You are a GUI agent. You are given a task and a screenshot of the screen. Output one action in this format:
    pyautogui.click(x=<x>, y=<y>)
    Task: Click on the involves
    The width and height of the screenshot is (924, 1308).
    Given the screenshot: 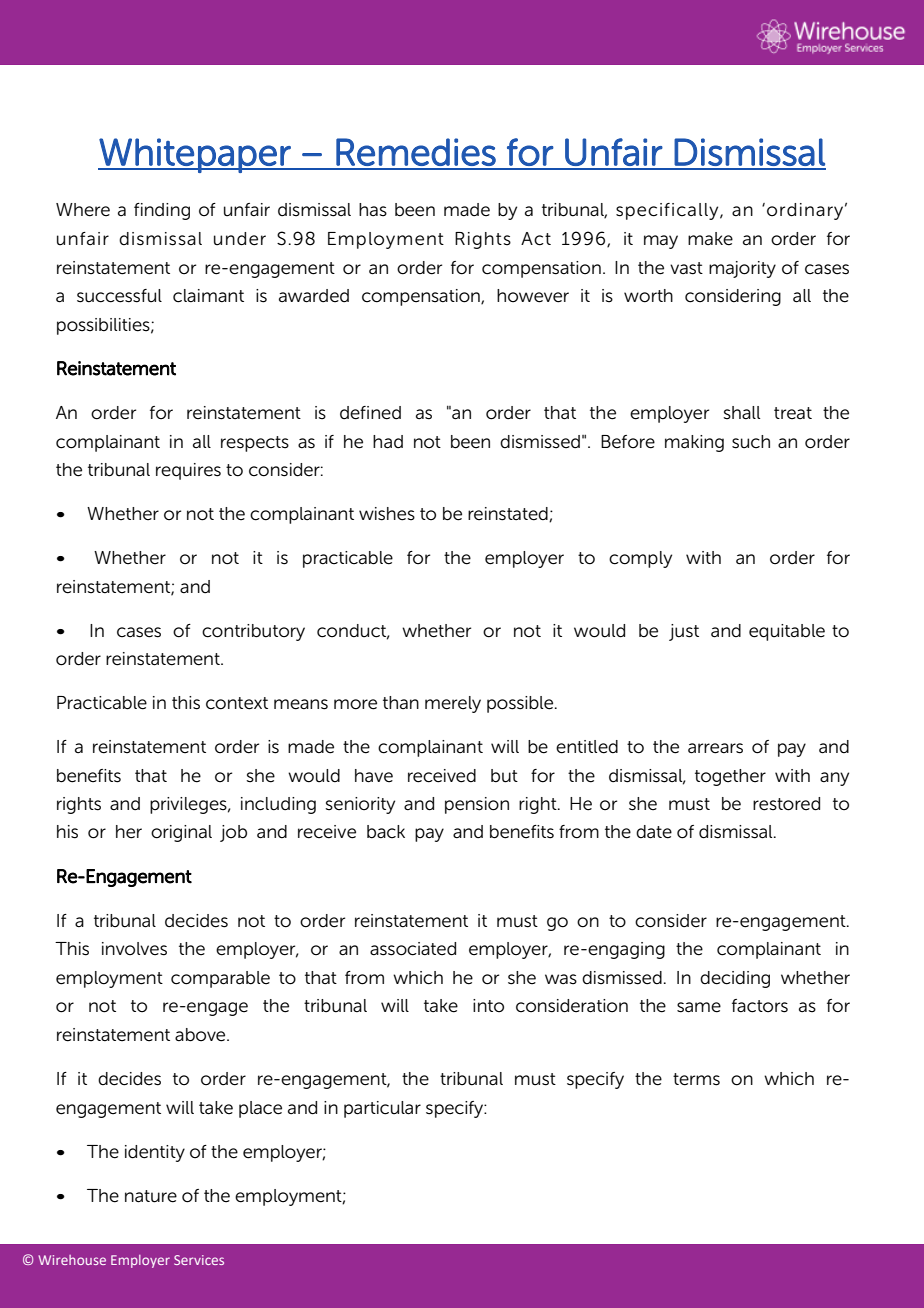 What is the action you would take?
    pyautogui.click(x=134, y=949)
